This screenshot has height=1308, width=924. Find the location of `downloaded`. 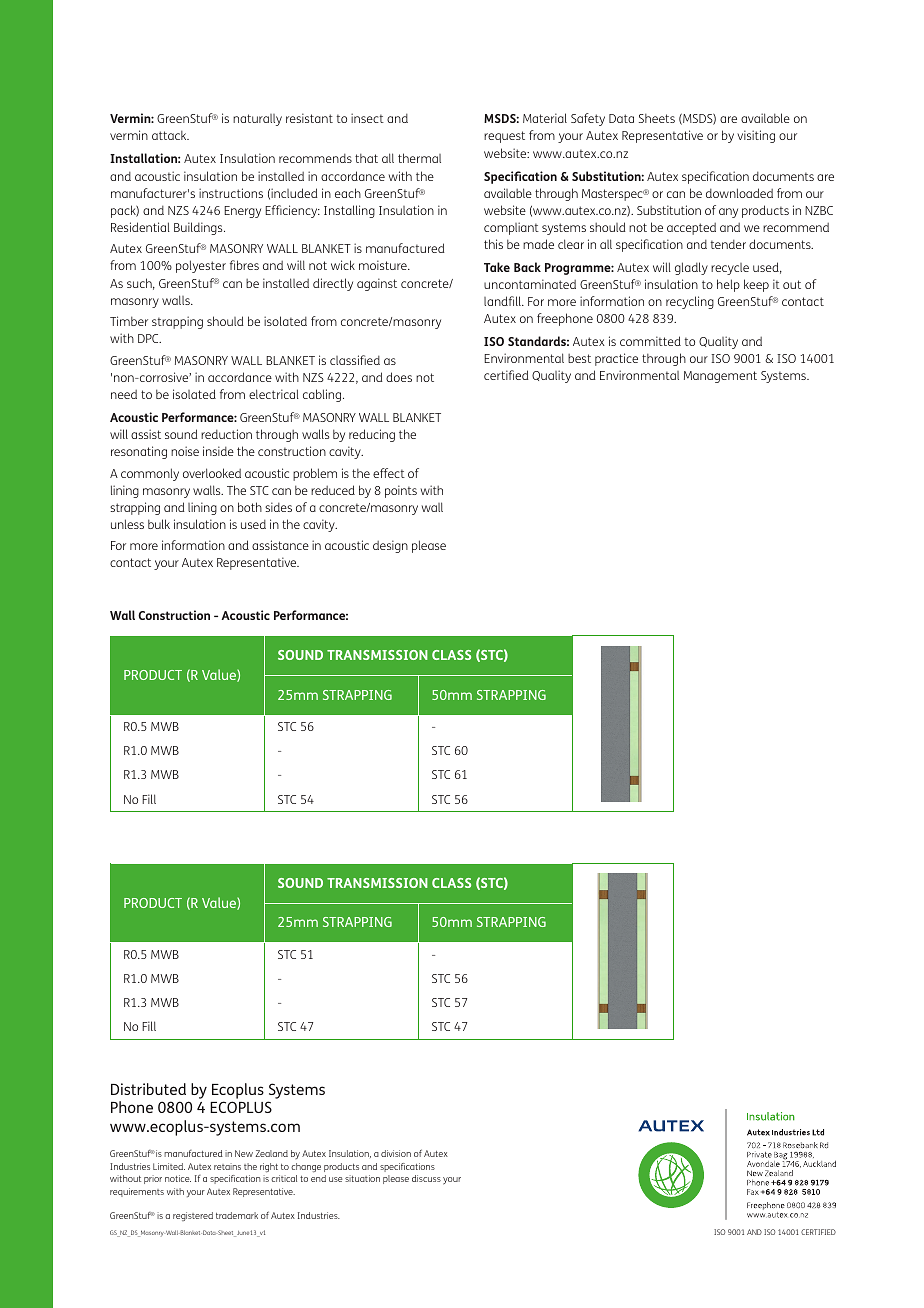

downloaded is located at coordinates (739, 193).
